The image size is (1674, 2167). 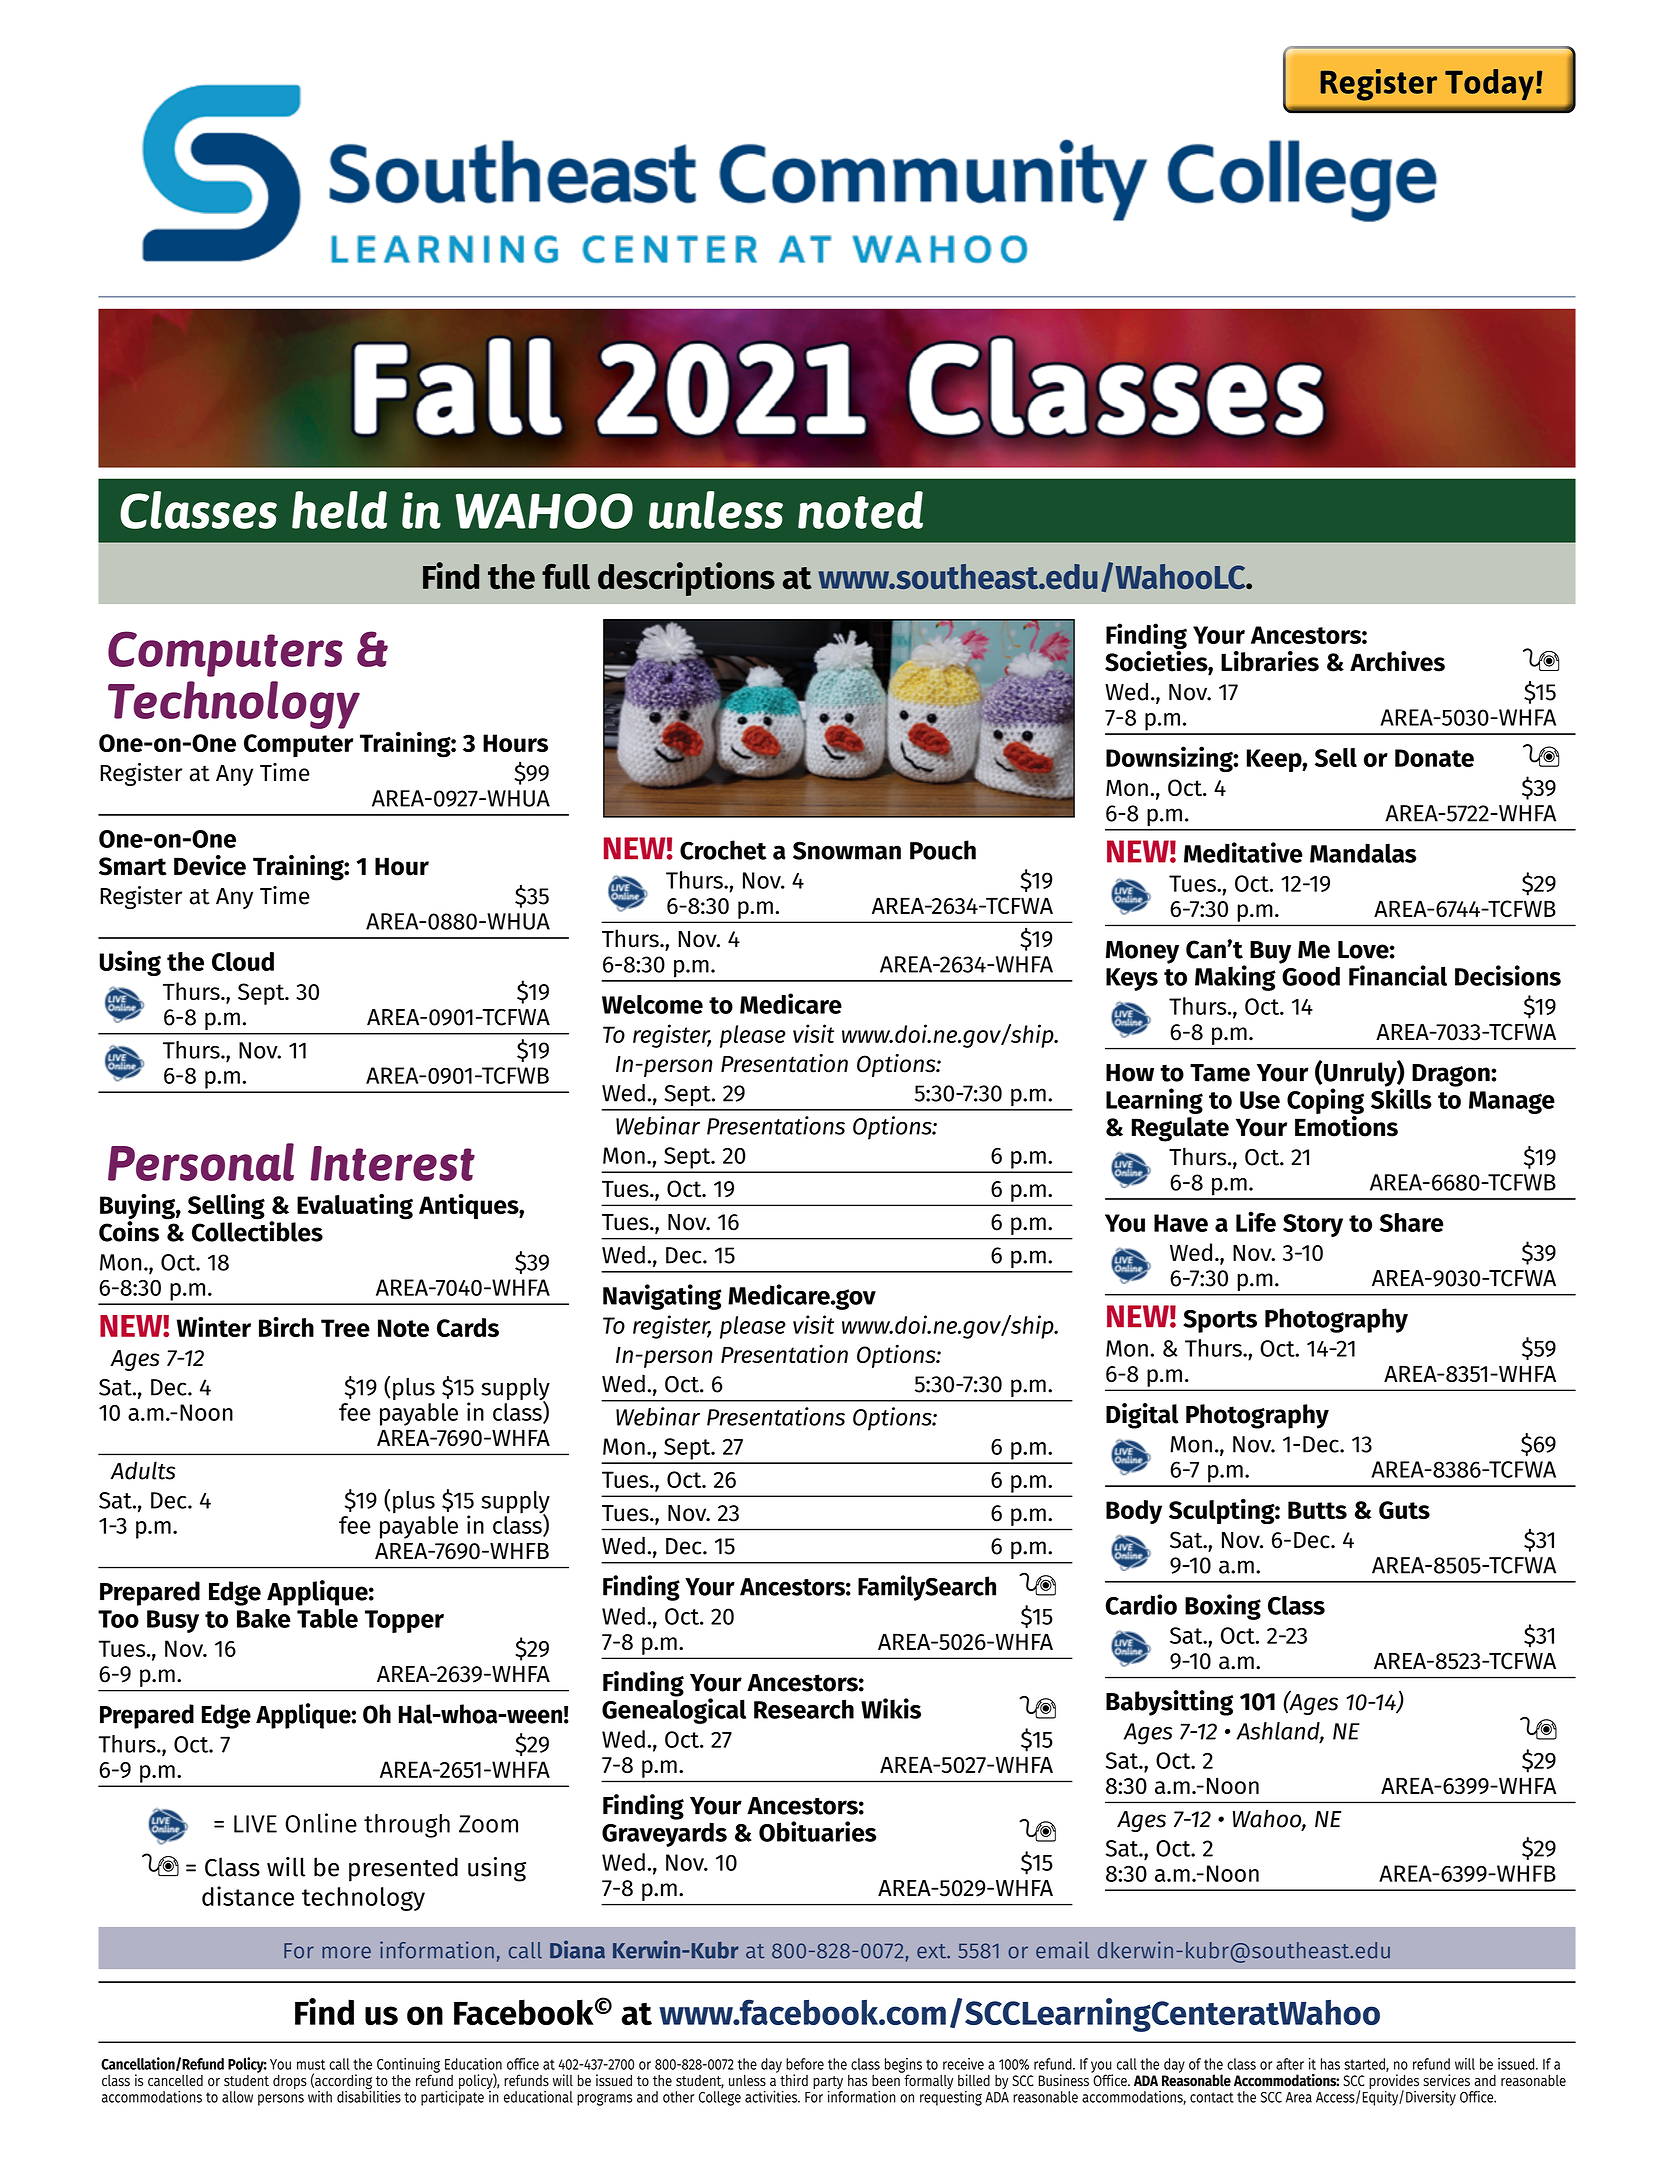 I want to click on must, so click(x=311, y=2064).
